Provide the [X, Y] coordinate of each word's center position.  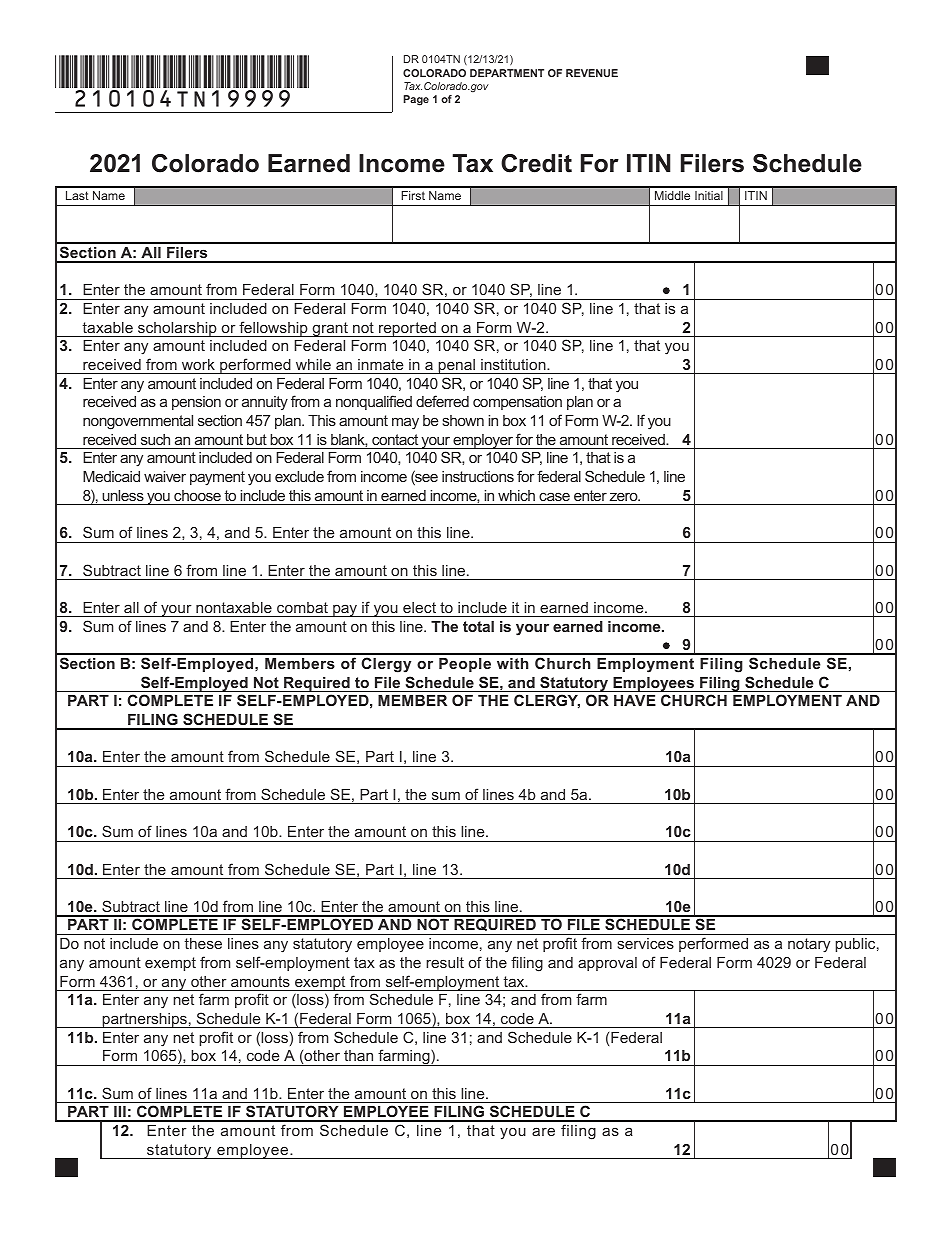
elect [419, 607]
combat [302, 607]
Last [77, 195]
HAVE [635, 700]
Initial [709, 195]
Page [416, 100]
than [358, 1055]
